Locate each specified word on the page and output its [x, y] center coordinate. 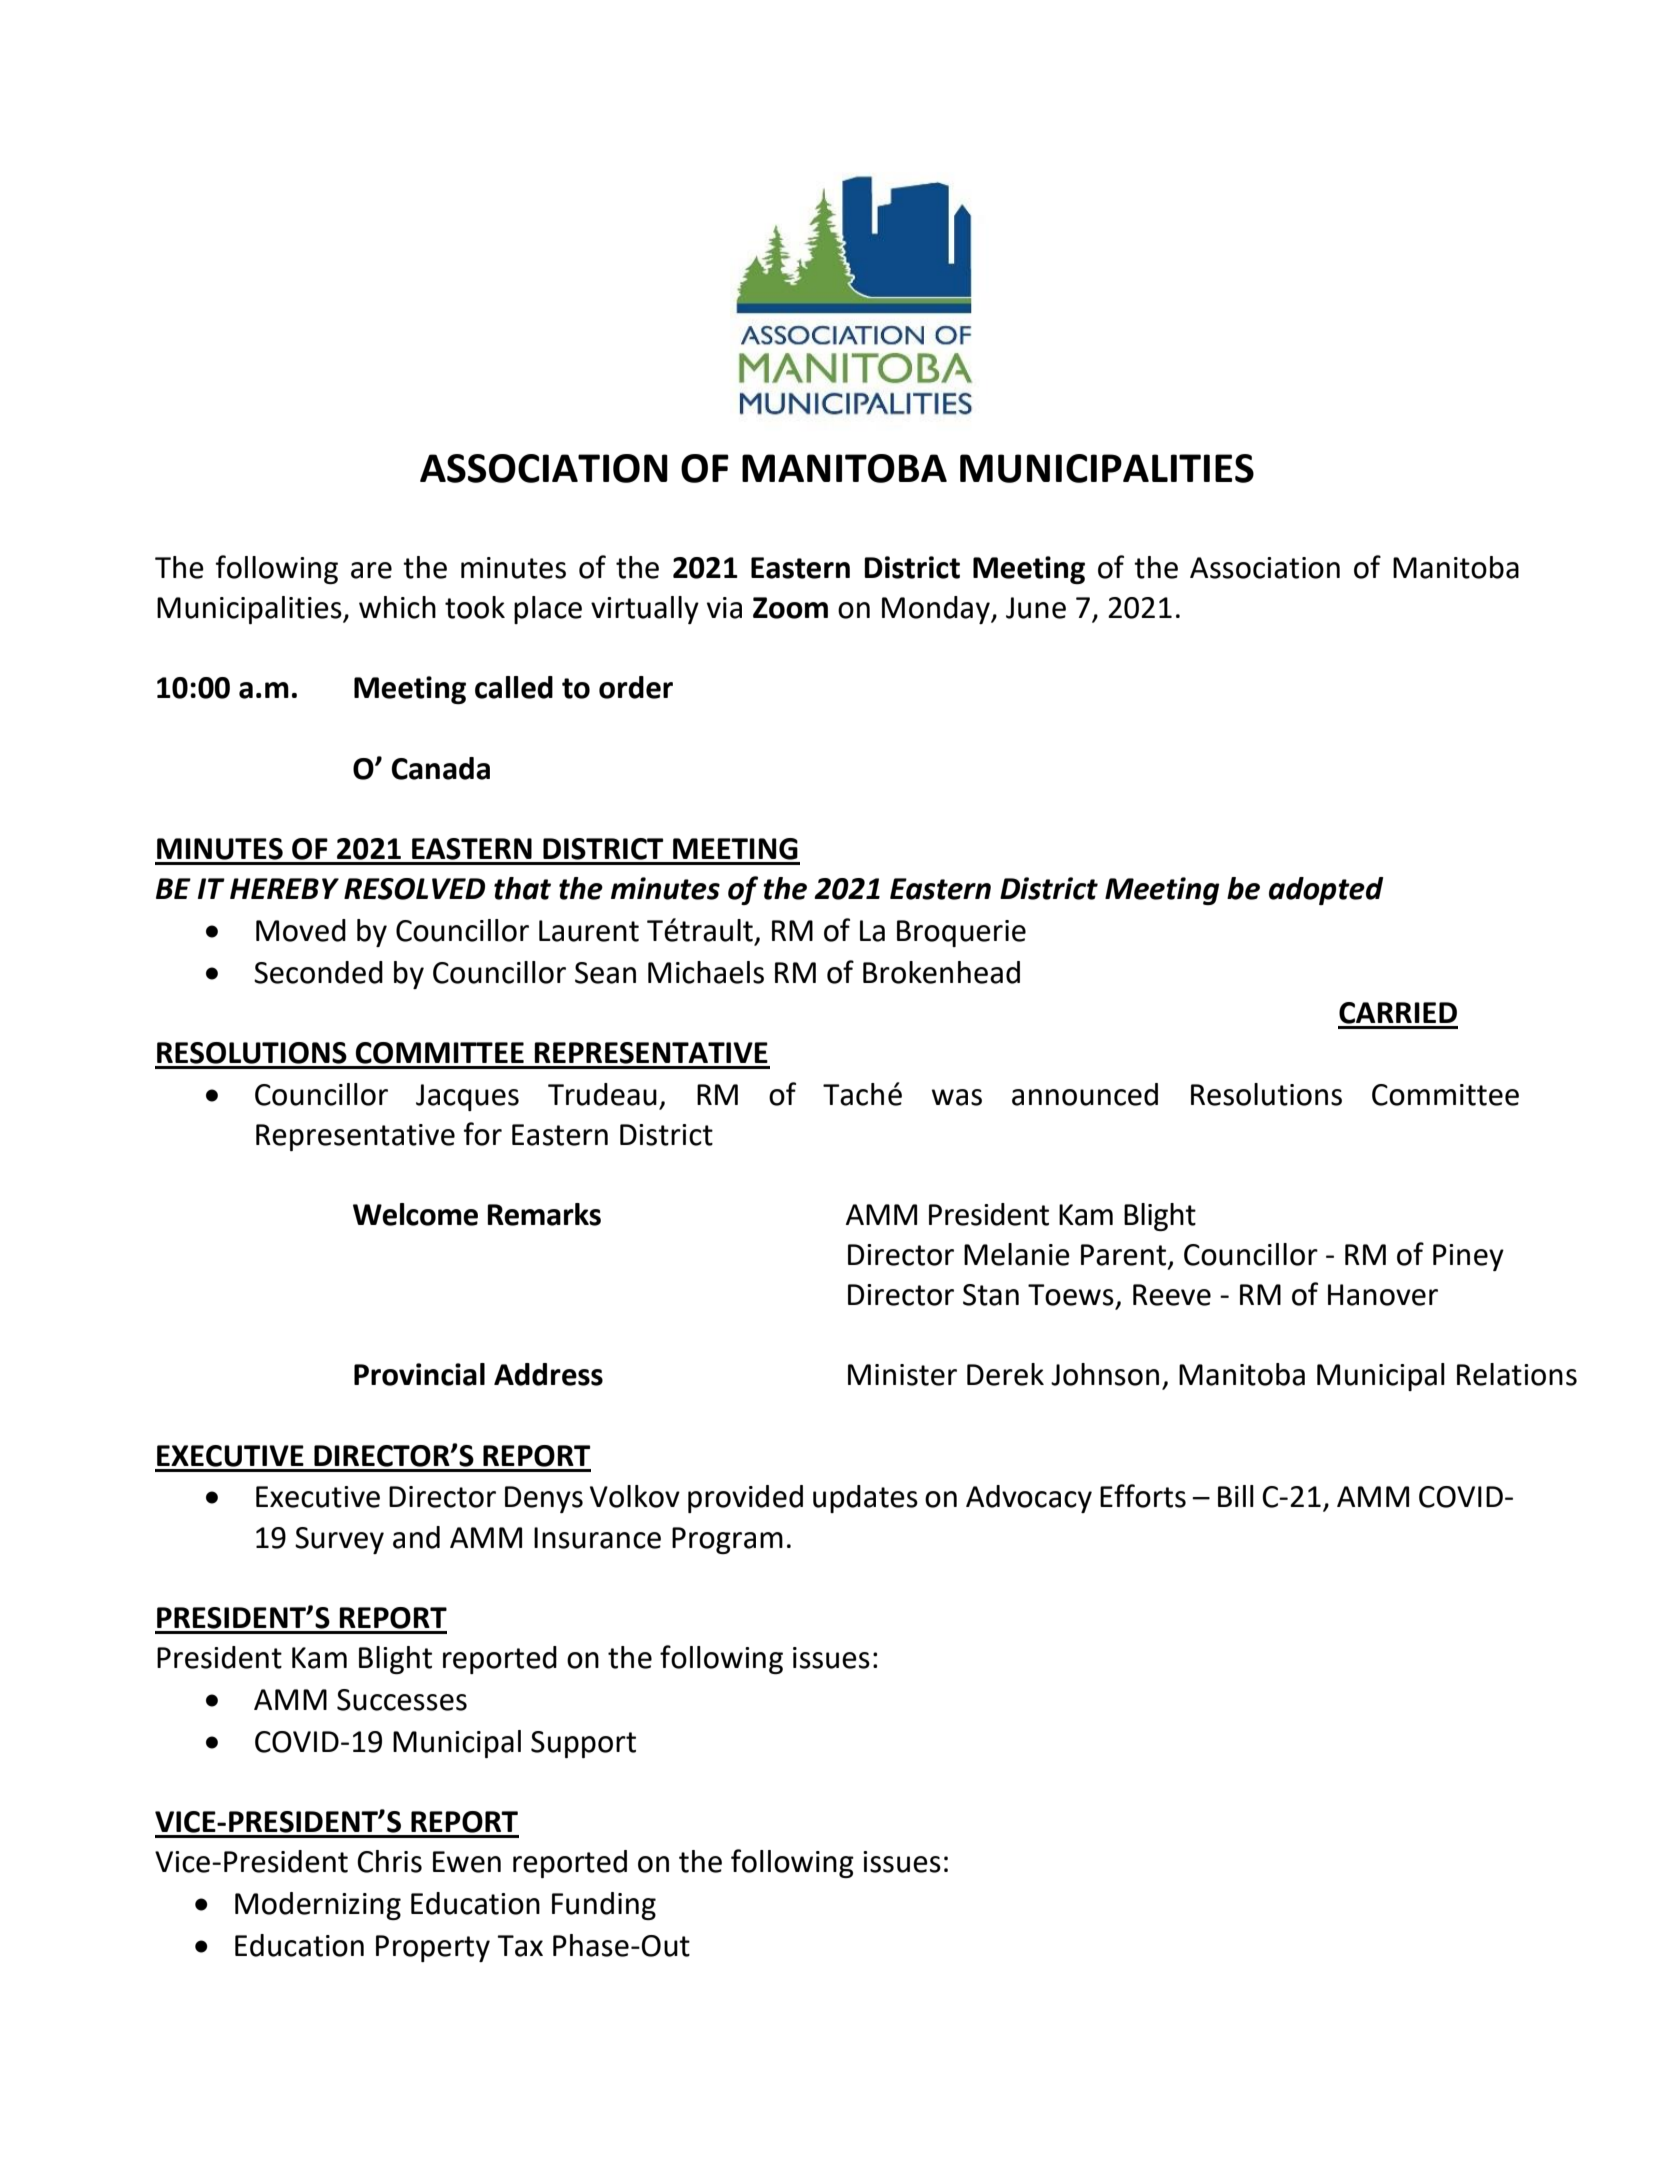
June [1036, 608]
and [416, 1537]
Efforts [1143, 1496]
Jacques [467, 1097]
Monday [937, 610]
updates [865, 1499]
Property [433, 1948]
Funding [604, 1906]
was [957, 1097]
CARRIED [1398, 1013]
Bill [1236, 1496]
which [397, 607]
